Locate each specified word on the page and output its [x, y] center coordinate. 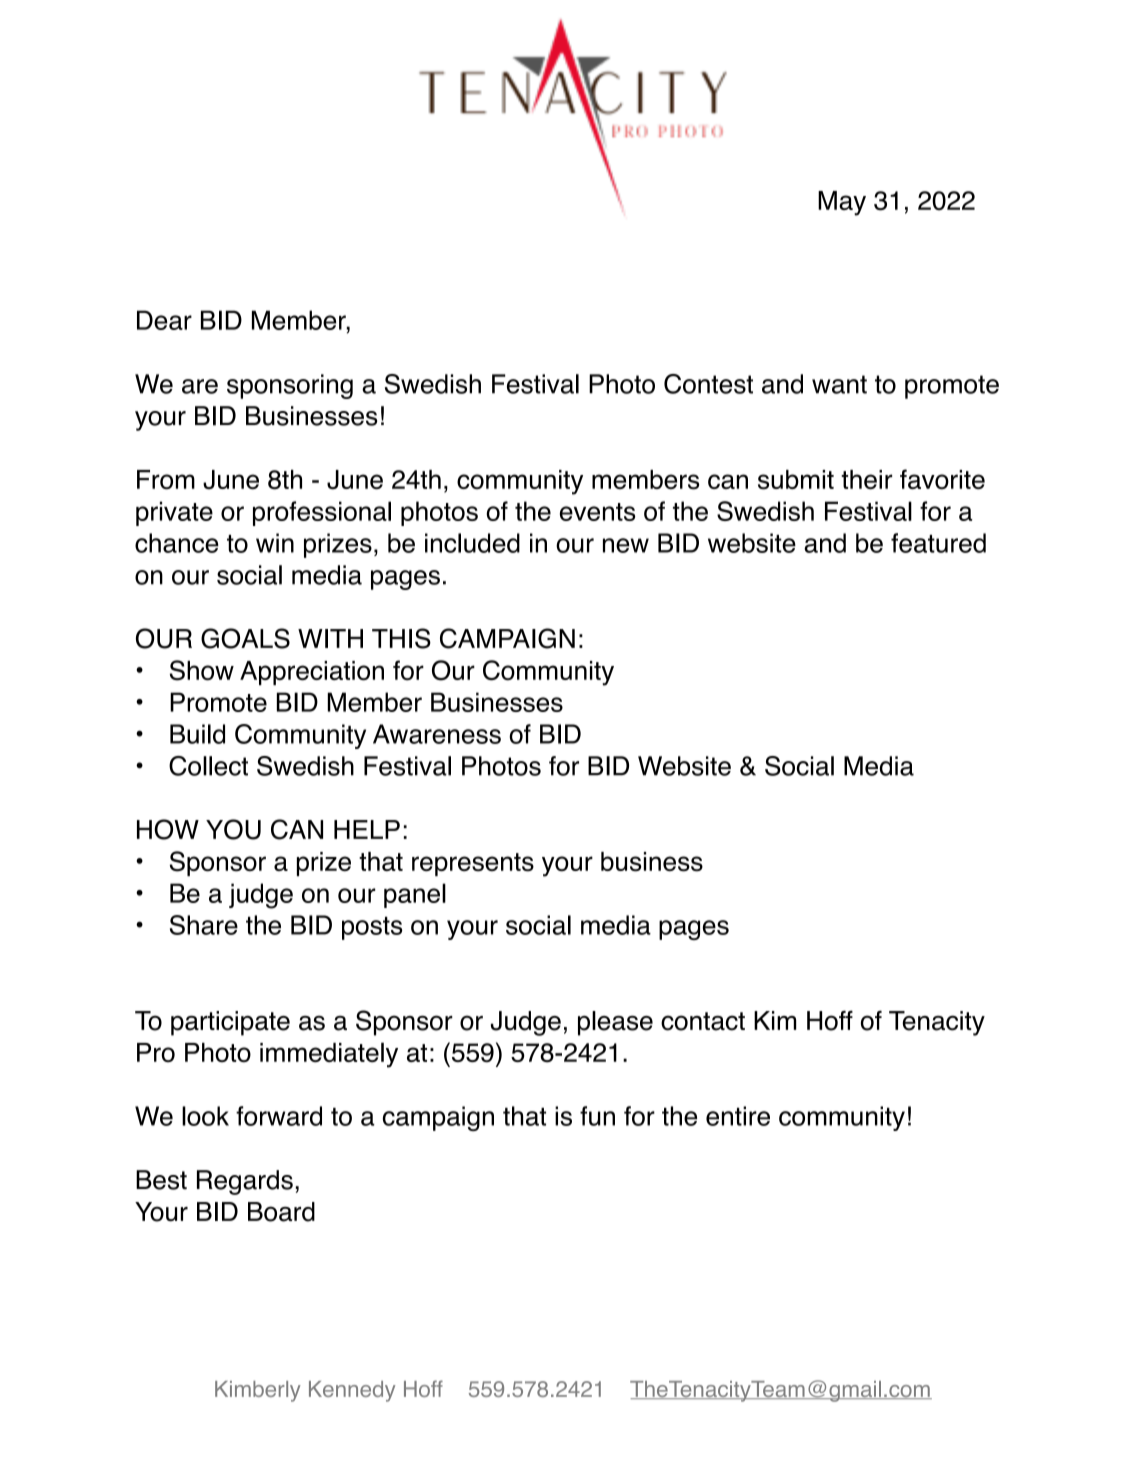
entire [738, 1116]
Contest [708, 384]
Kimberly [258, 1391]
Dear [164, 320]
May [842, 203]
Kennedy [352, 1391]
